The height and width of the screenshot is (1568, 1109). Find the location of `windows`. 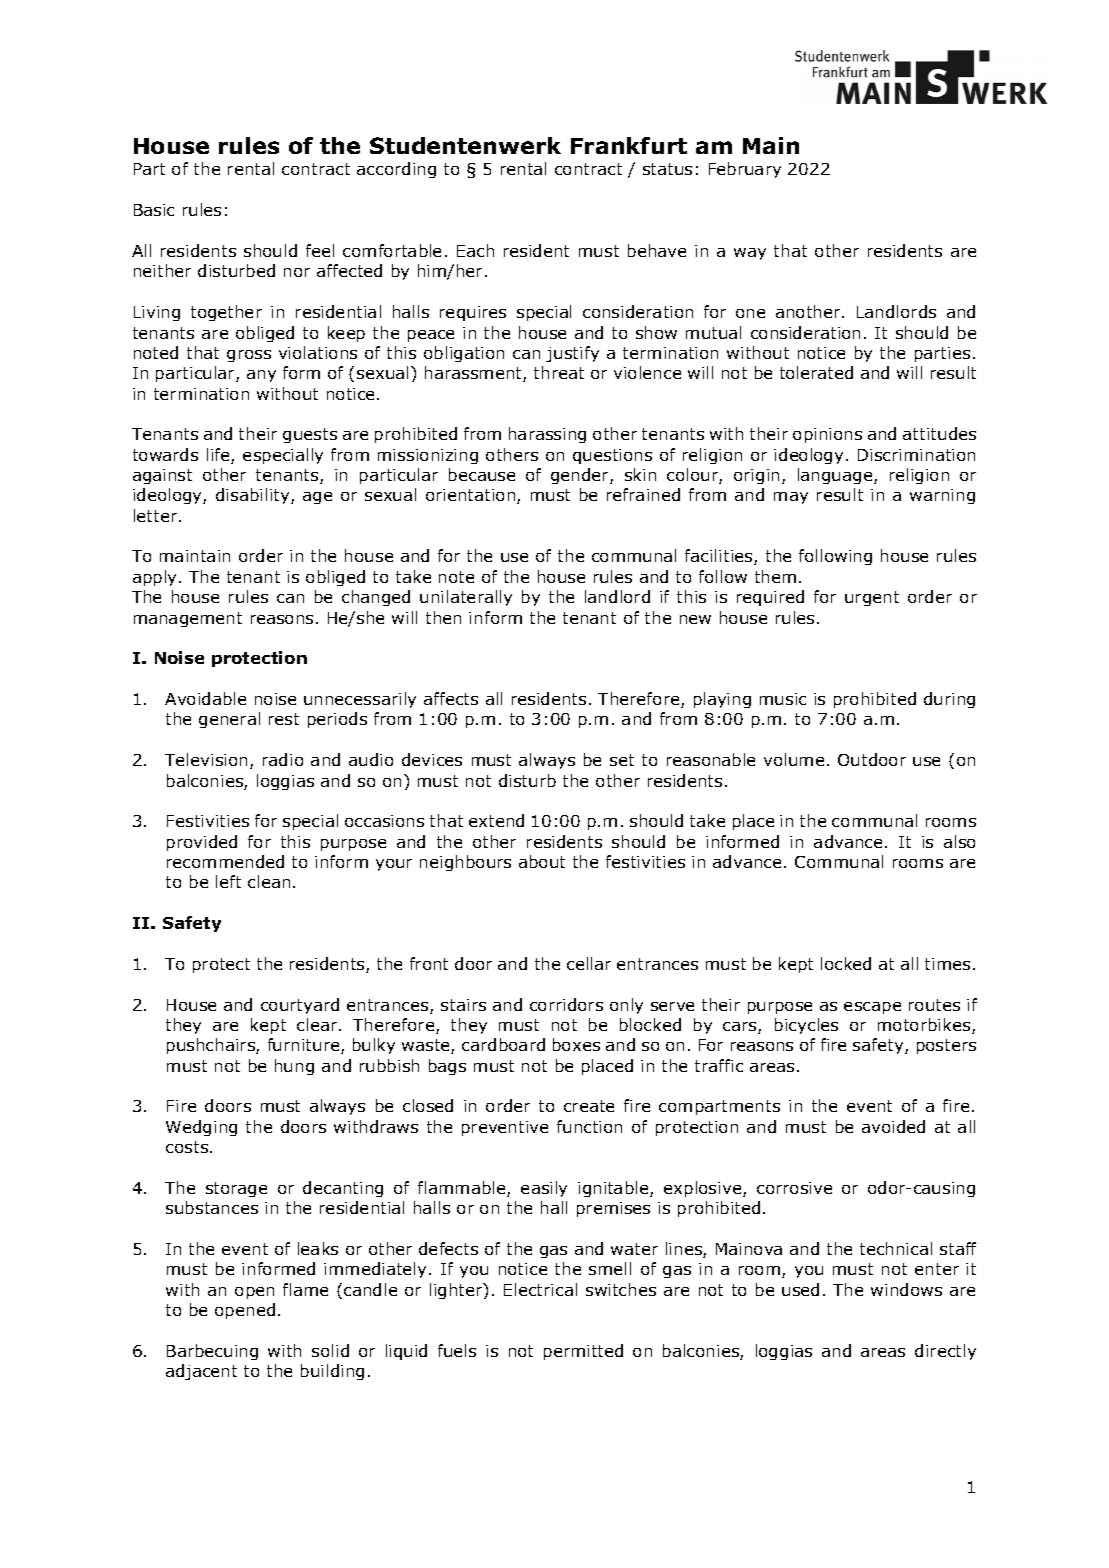

windows is located at coordinates (906, 1289).
